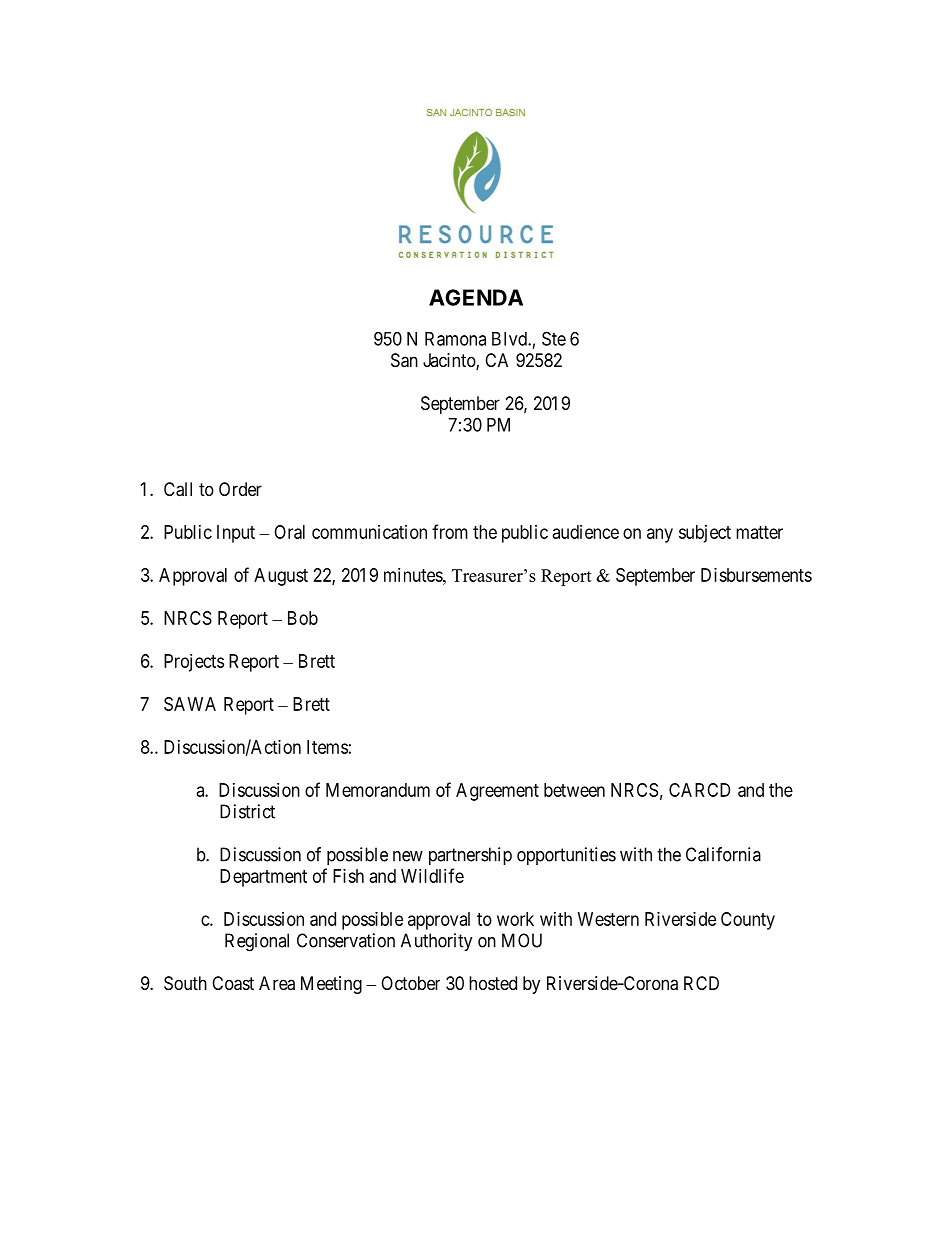  I want to click on AGENDA, so click(476, 297).
